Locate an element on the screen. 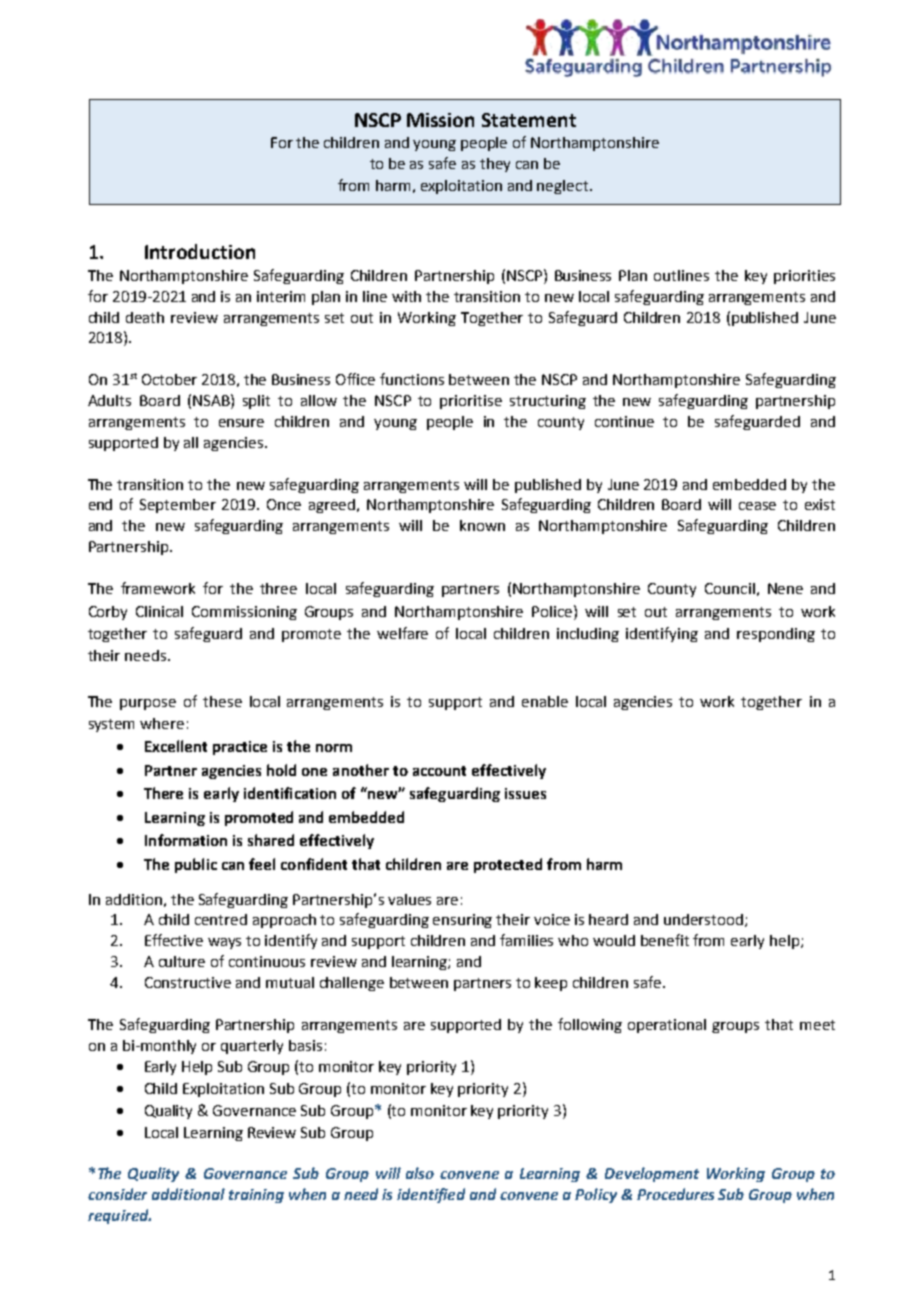  known is located at coordinates (482, 525).
